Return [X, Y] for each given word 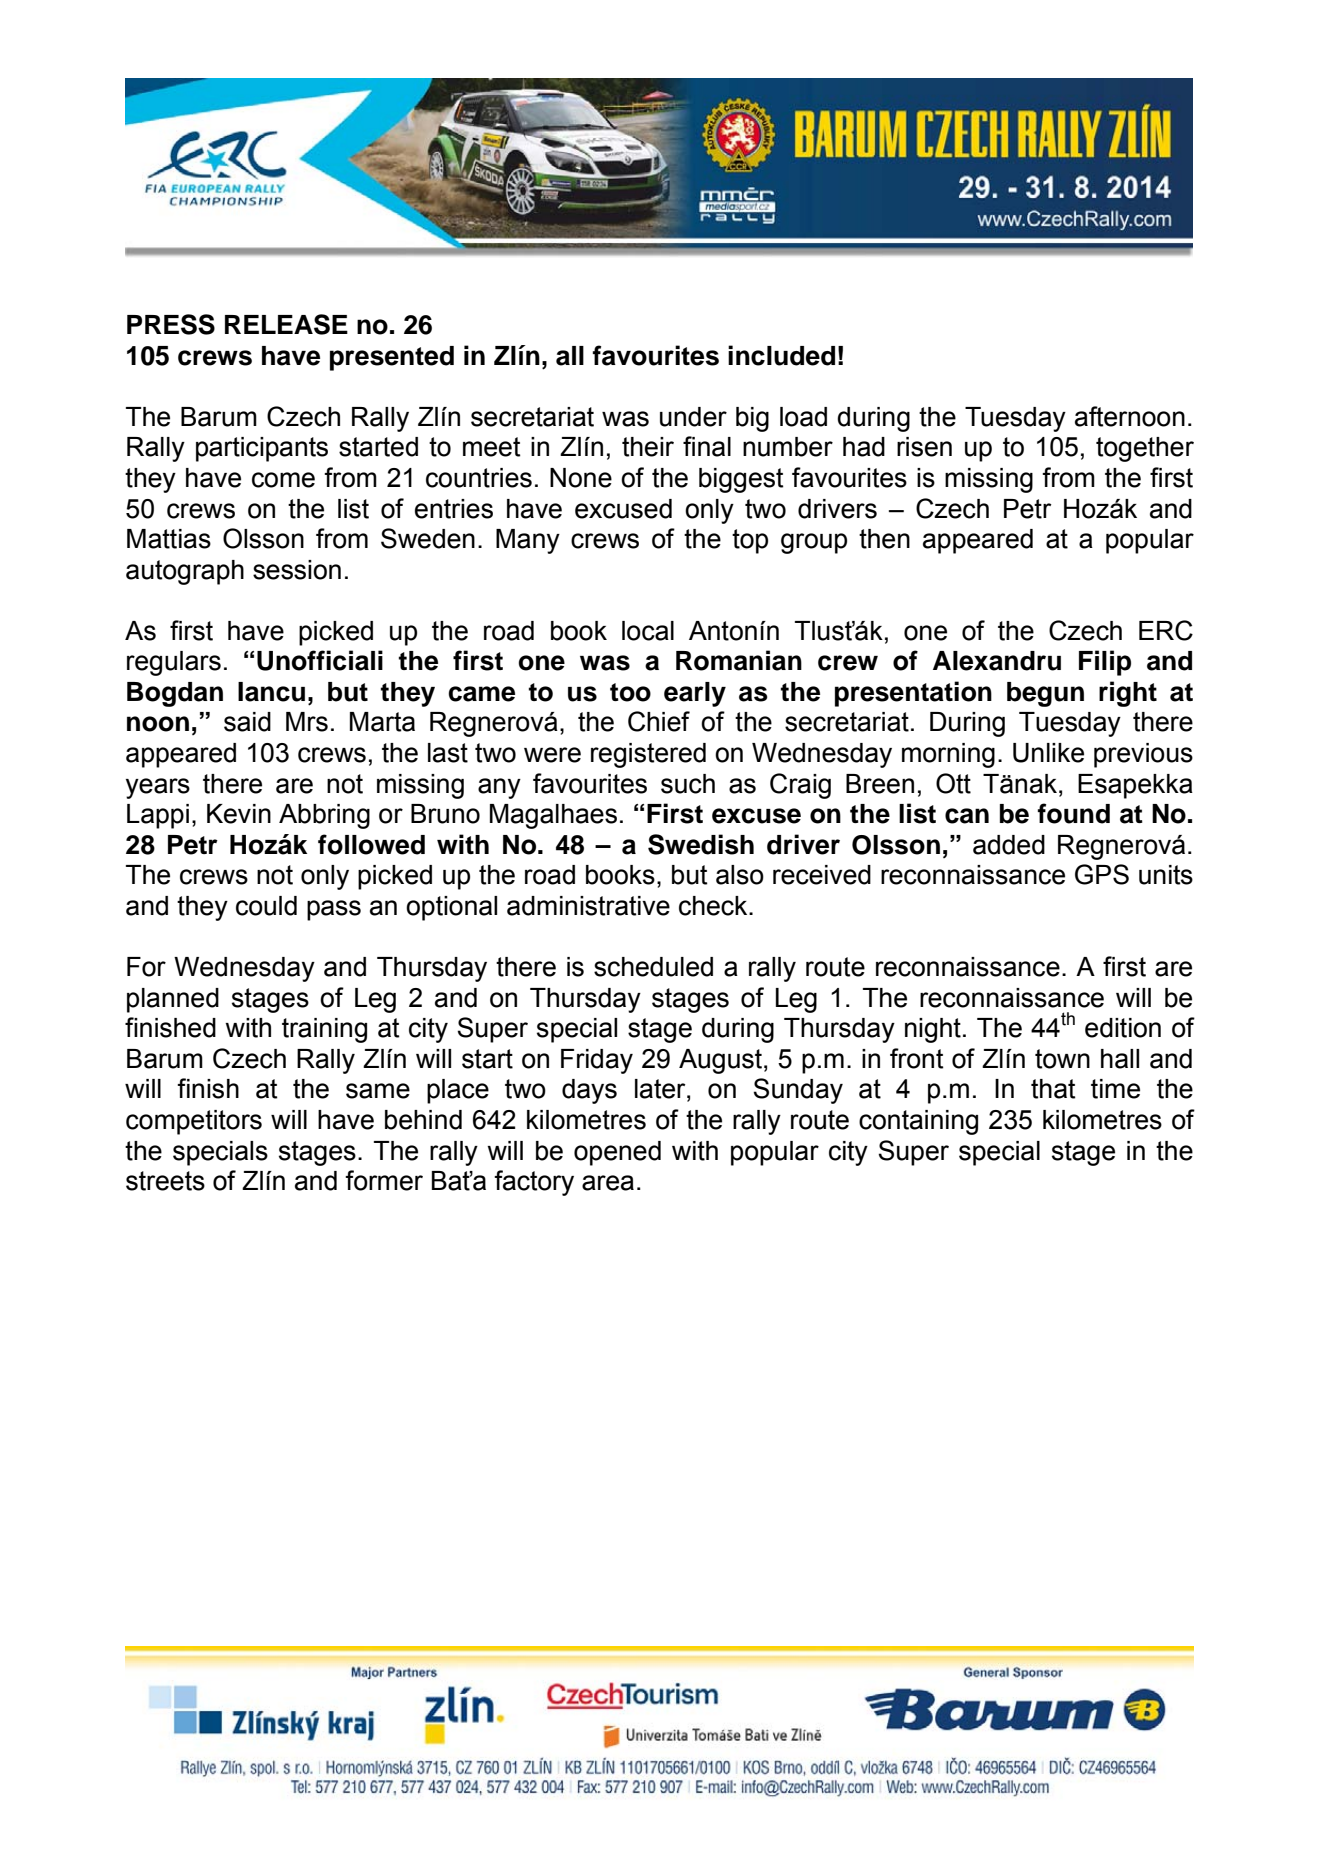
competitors [194, 1122]
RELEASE [286, 324]
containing [918, 1122]
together [1145, 449]
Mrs [307, 722]
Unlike [1048, 753]
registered [648, 755]
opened [617, 1153]
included [781, 355]
